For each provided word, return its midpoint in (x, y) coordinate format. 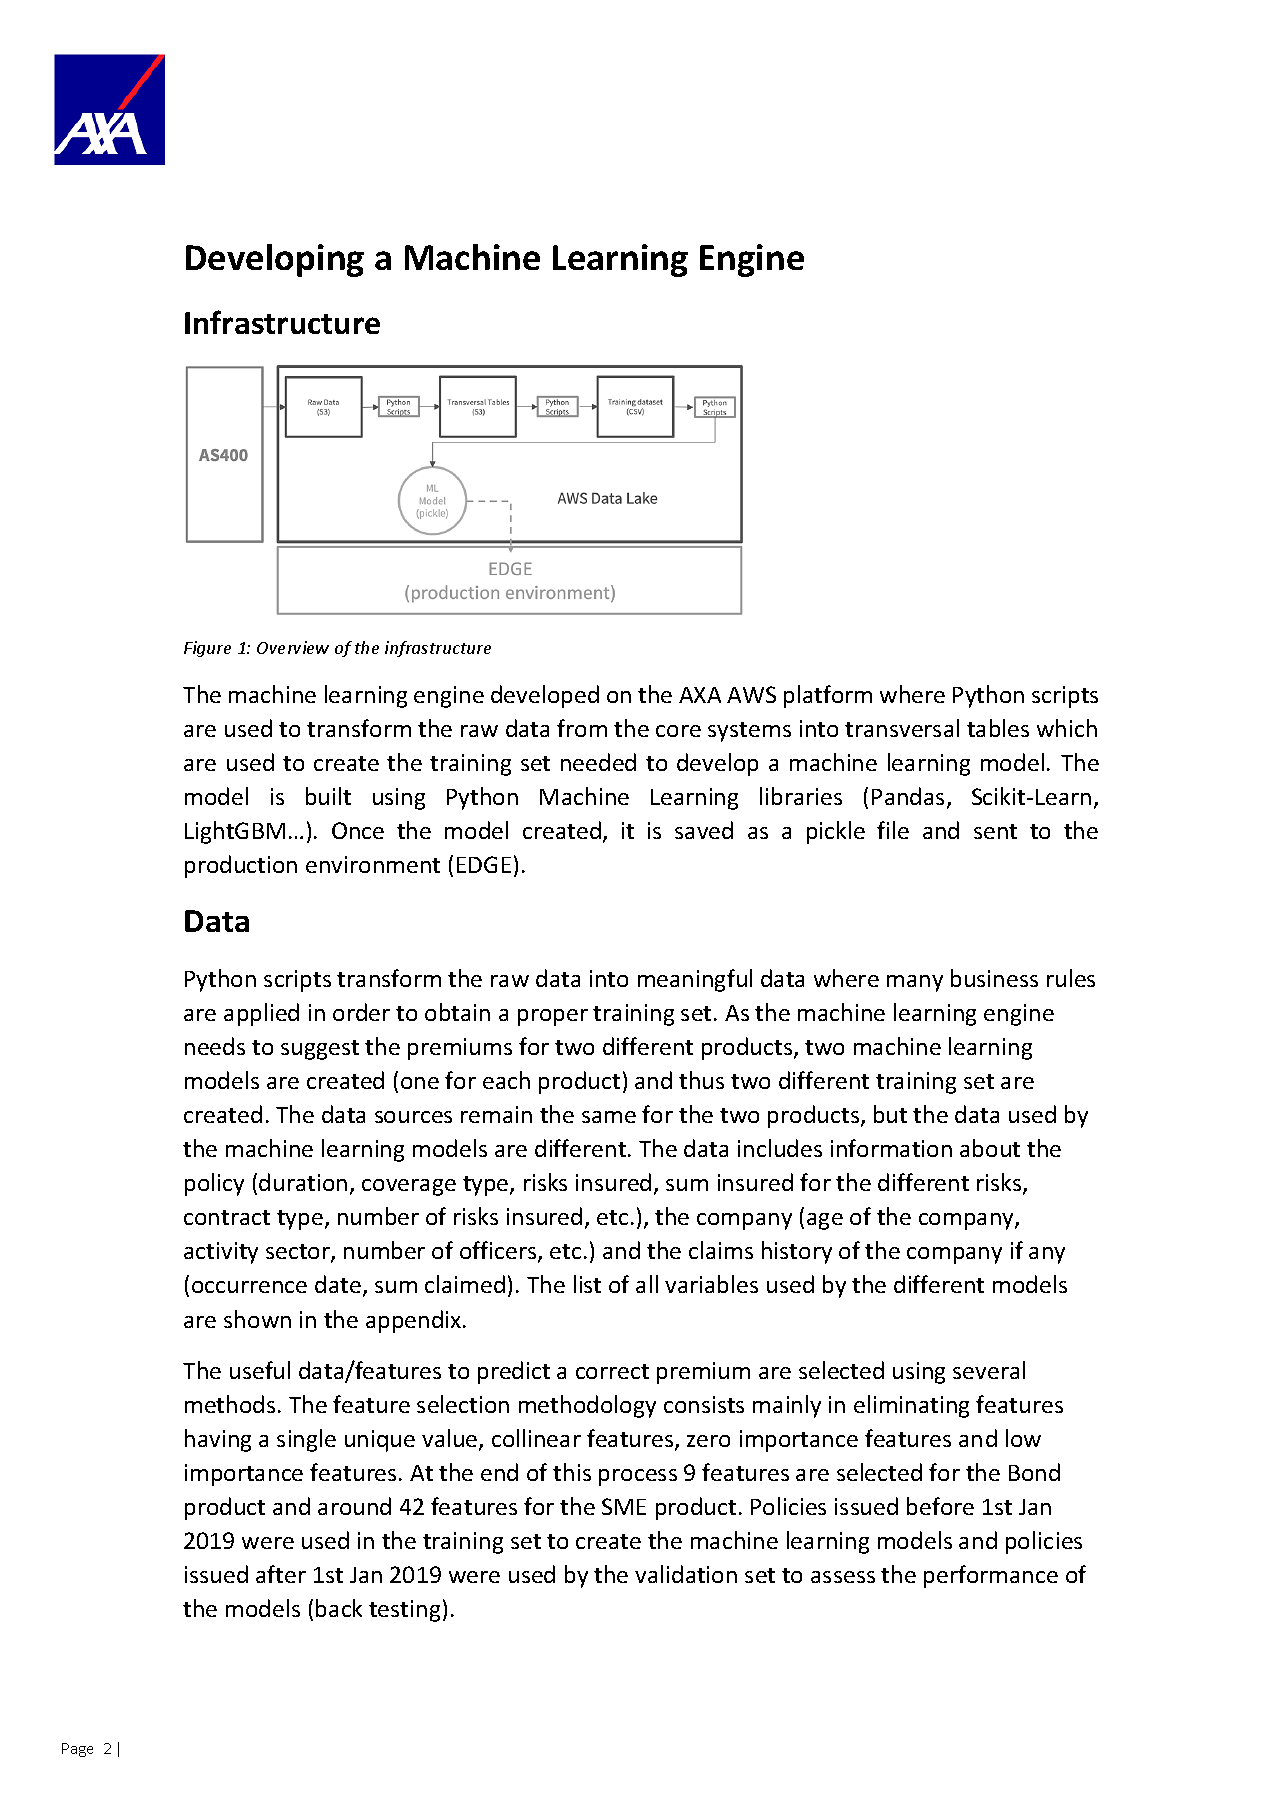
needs (215, 1046)
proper (553, 1017)
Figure (207, 649)
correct (612, 1371)
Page (77, 1750)
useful (260, 1370)
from (582, 728)
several (989, 1370)
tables (998, 728)
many (915, 983)
